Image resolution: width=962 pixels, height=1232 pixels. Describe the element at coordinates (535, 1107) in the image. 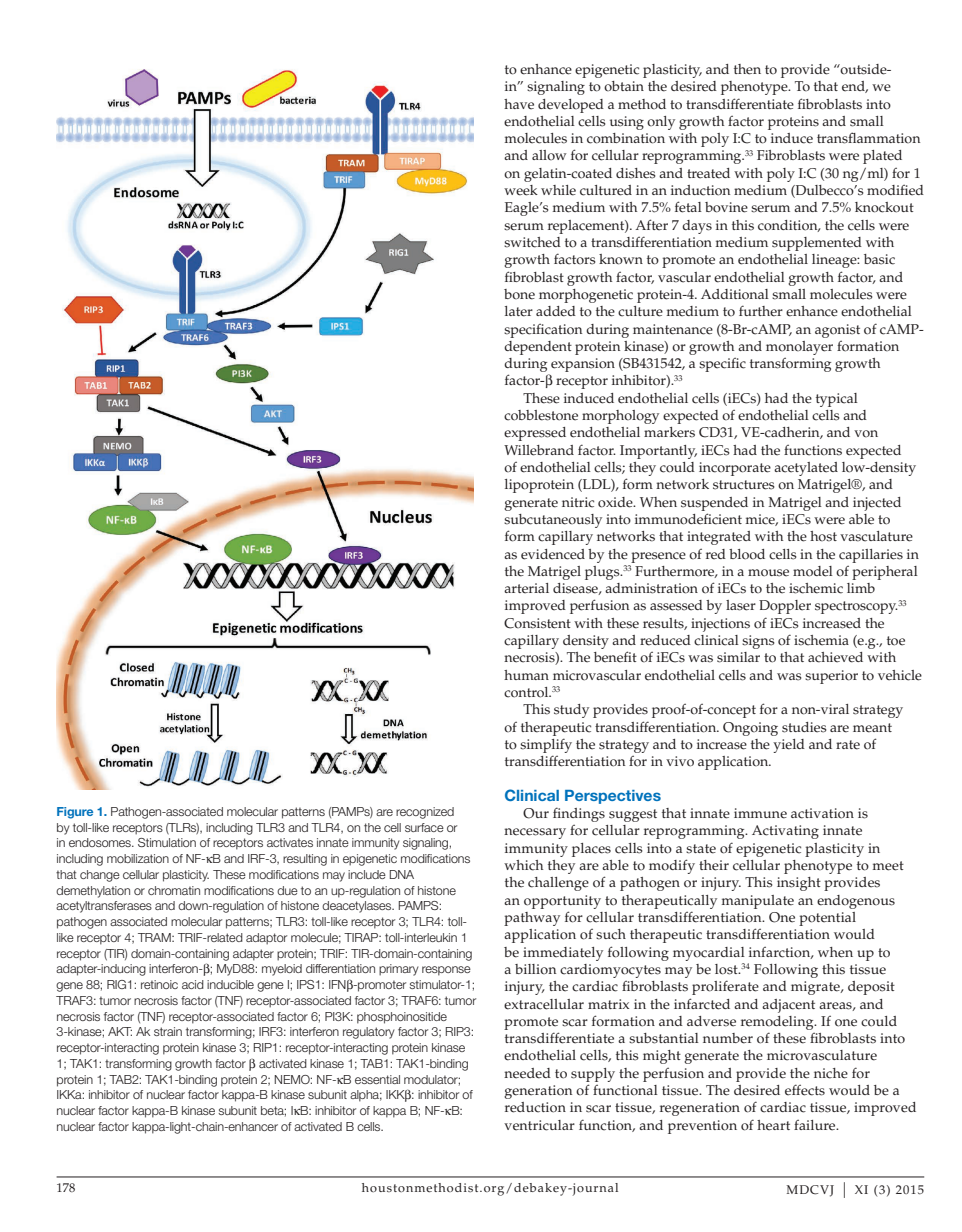

I see `reduction` at that location.
